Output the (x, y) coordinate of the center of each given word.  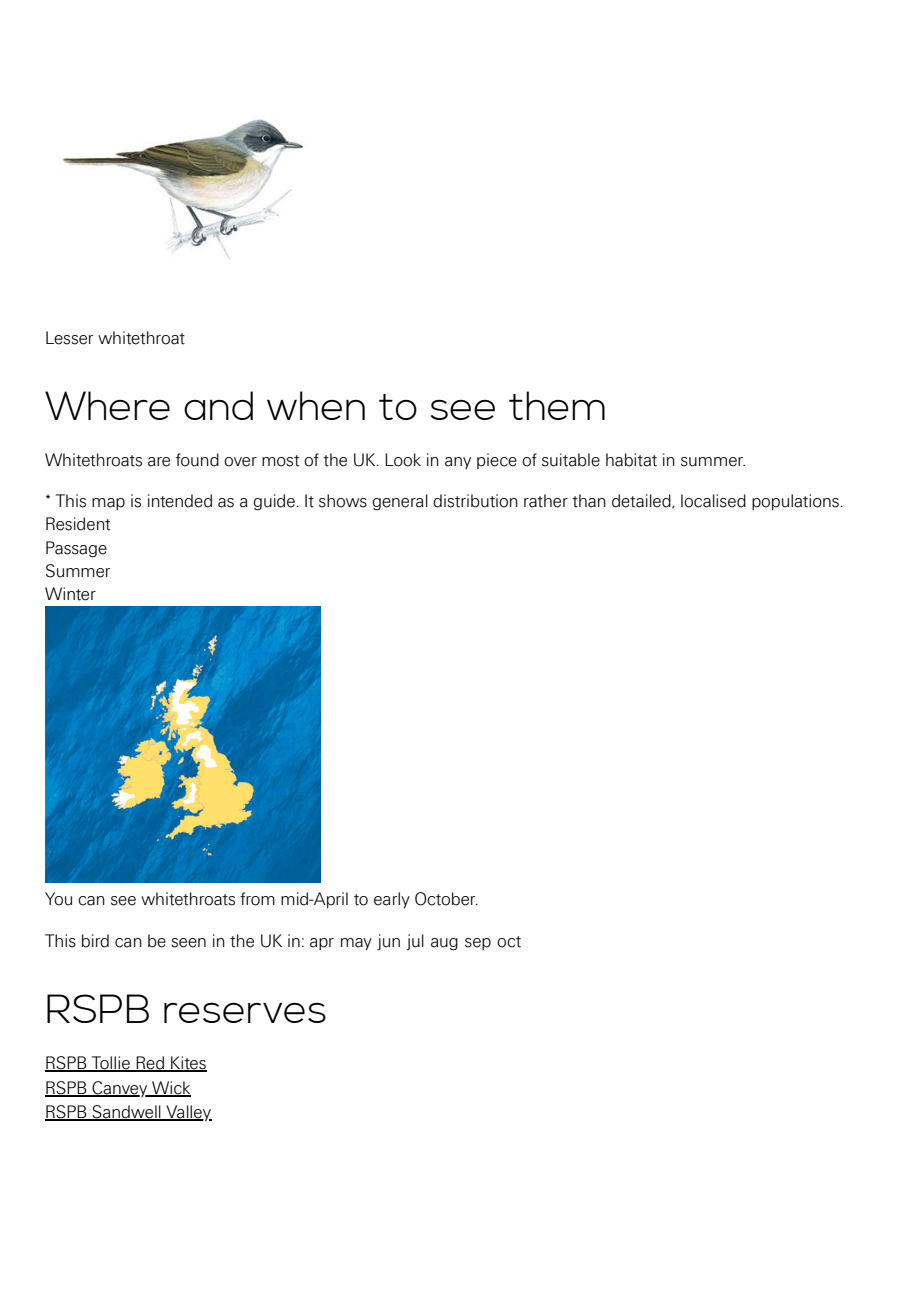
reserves (245, 1012)
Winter (70, 594)
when (316, 405)
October (446, 899)
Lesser (69, 338)
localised (713, 501)
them (557, 405)
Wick (170, 1089)
